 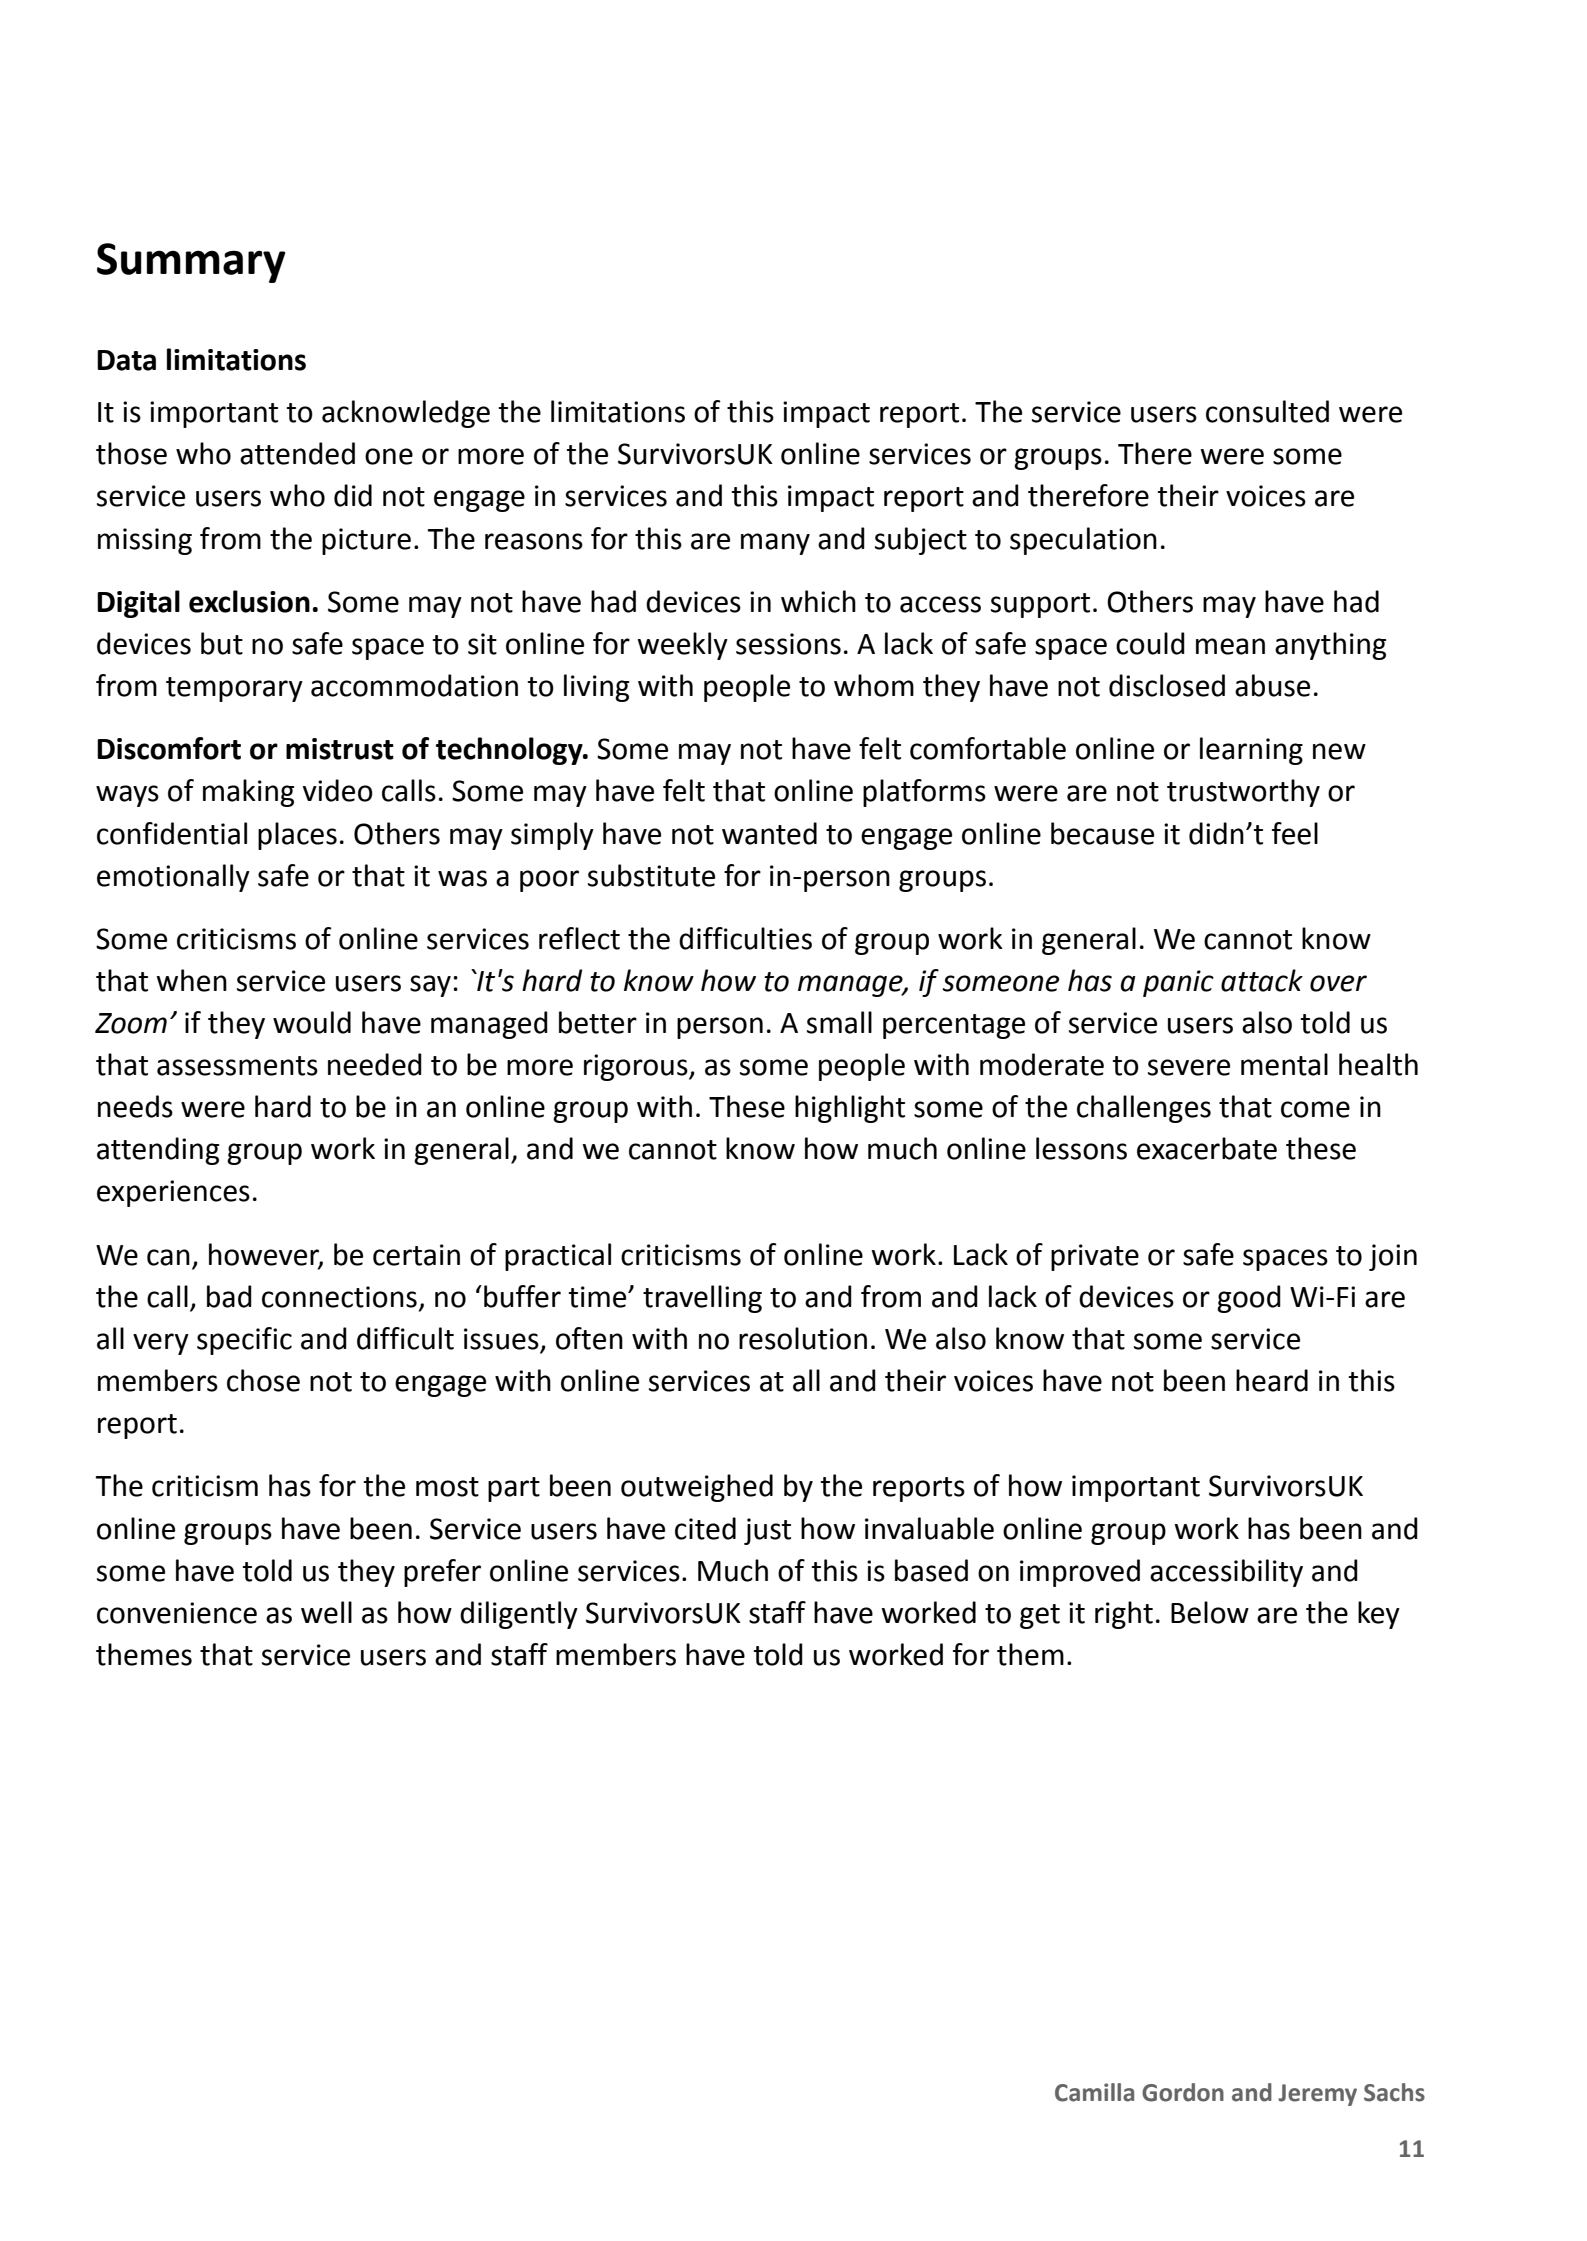 I want to click on Gordon, so click(x=1183, y=2092).
